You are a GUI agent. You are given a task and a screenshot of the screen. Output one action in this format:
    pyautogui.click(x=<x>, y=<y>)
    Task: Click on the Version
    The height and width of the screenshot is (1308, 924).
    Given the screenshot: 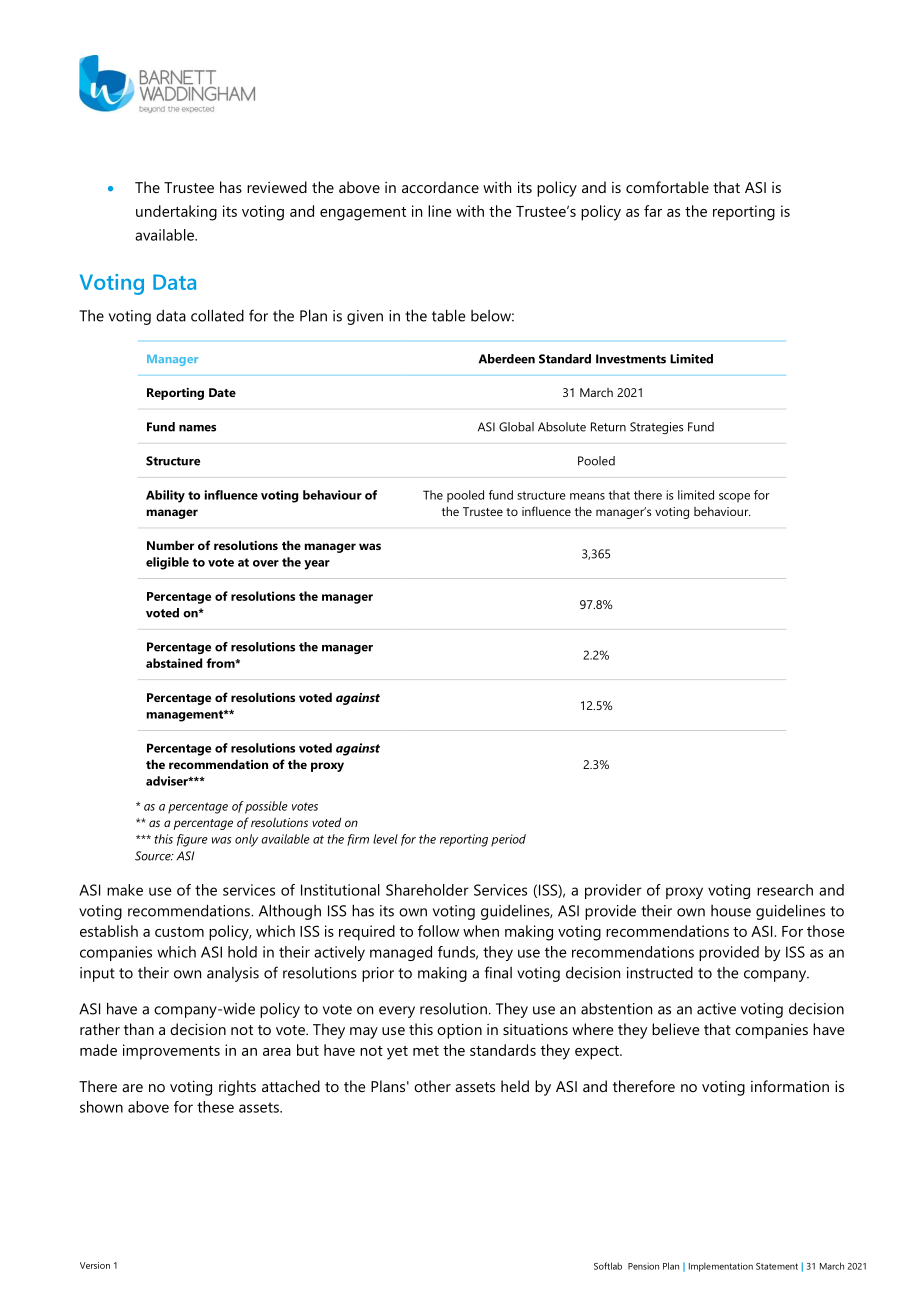 What is the action you would take?
    pyautogui.click(x=95, y=1265)
